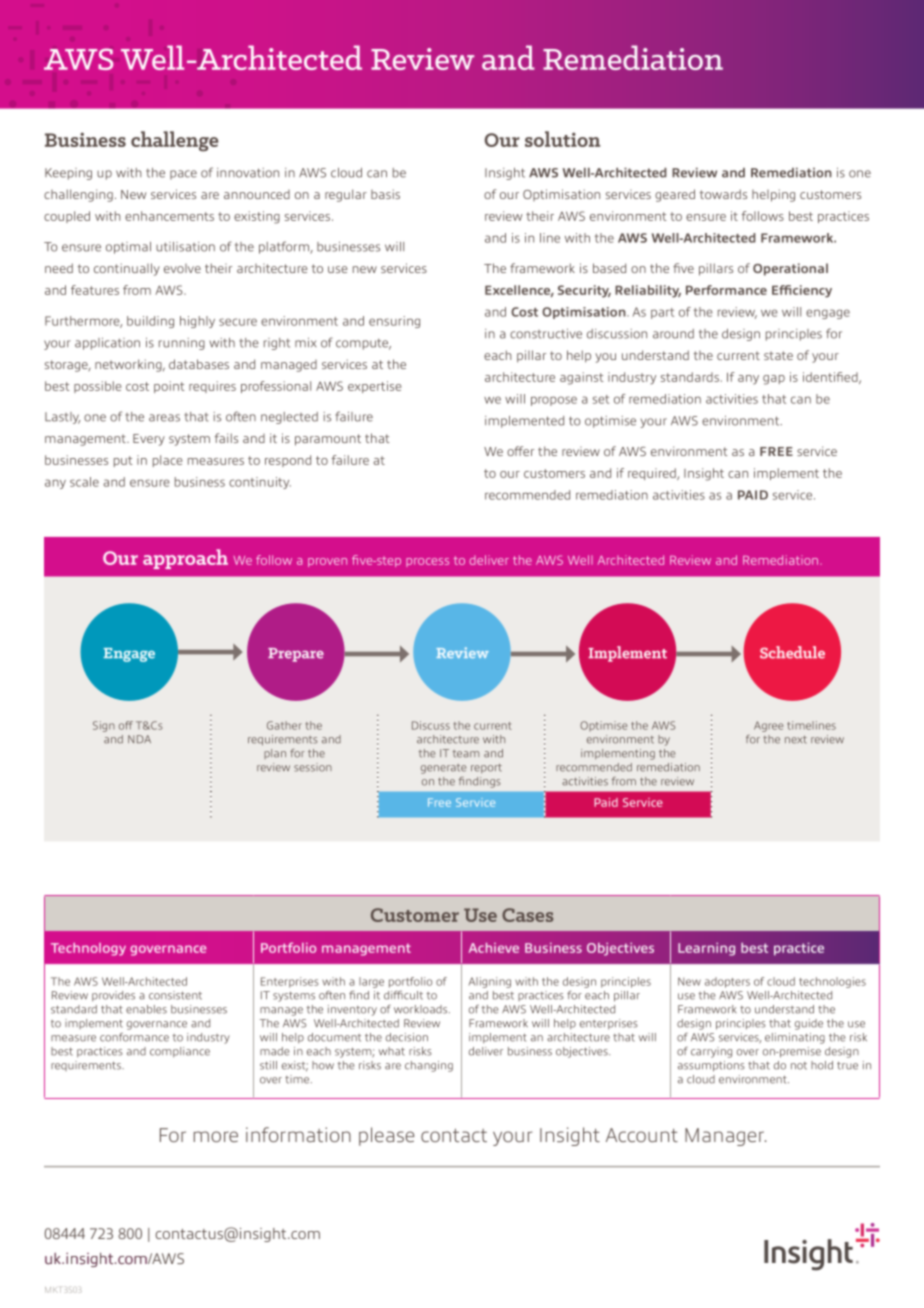 Image resolution: width=924 pixels, height=1308 pixels. I want to click on offer, so click(520, 451).
